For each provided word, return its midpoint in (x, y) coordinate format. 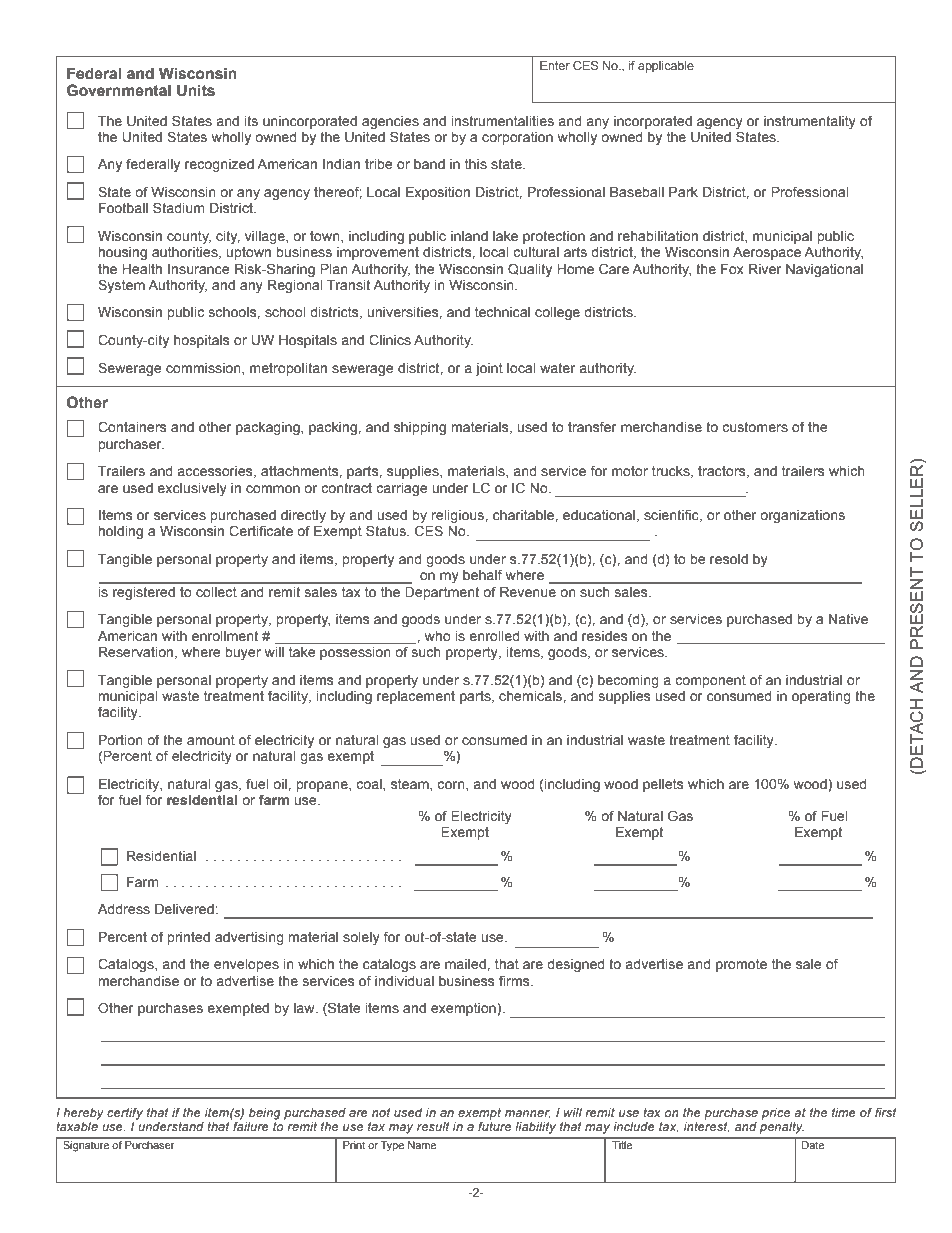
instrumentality (810, 122)
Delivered (184, 909)
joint (489, 369)
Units (196, 90)
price (776, 1114)
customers (755, 427)
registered (144, 593)
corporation (517, 138)
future (494, 1125)
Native (848, 619)
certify (125, 1114)
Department (442, 593)
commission (204, 369)
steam (411, 785)
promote (741, 965)
